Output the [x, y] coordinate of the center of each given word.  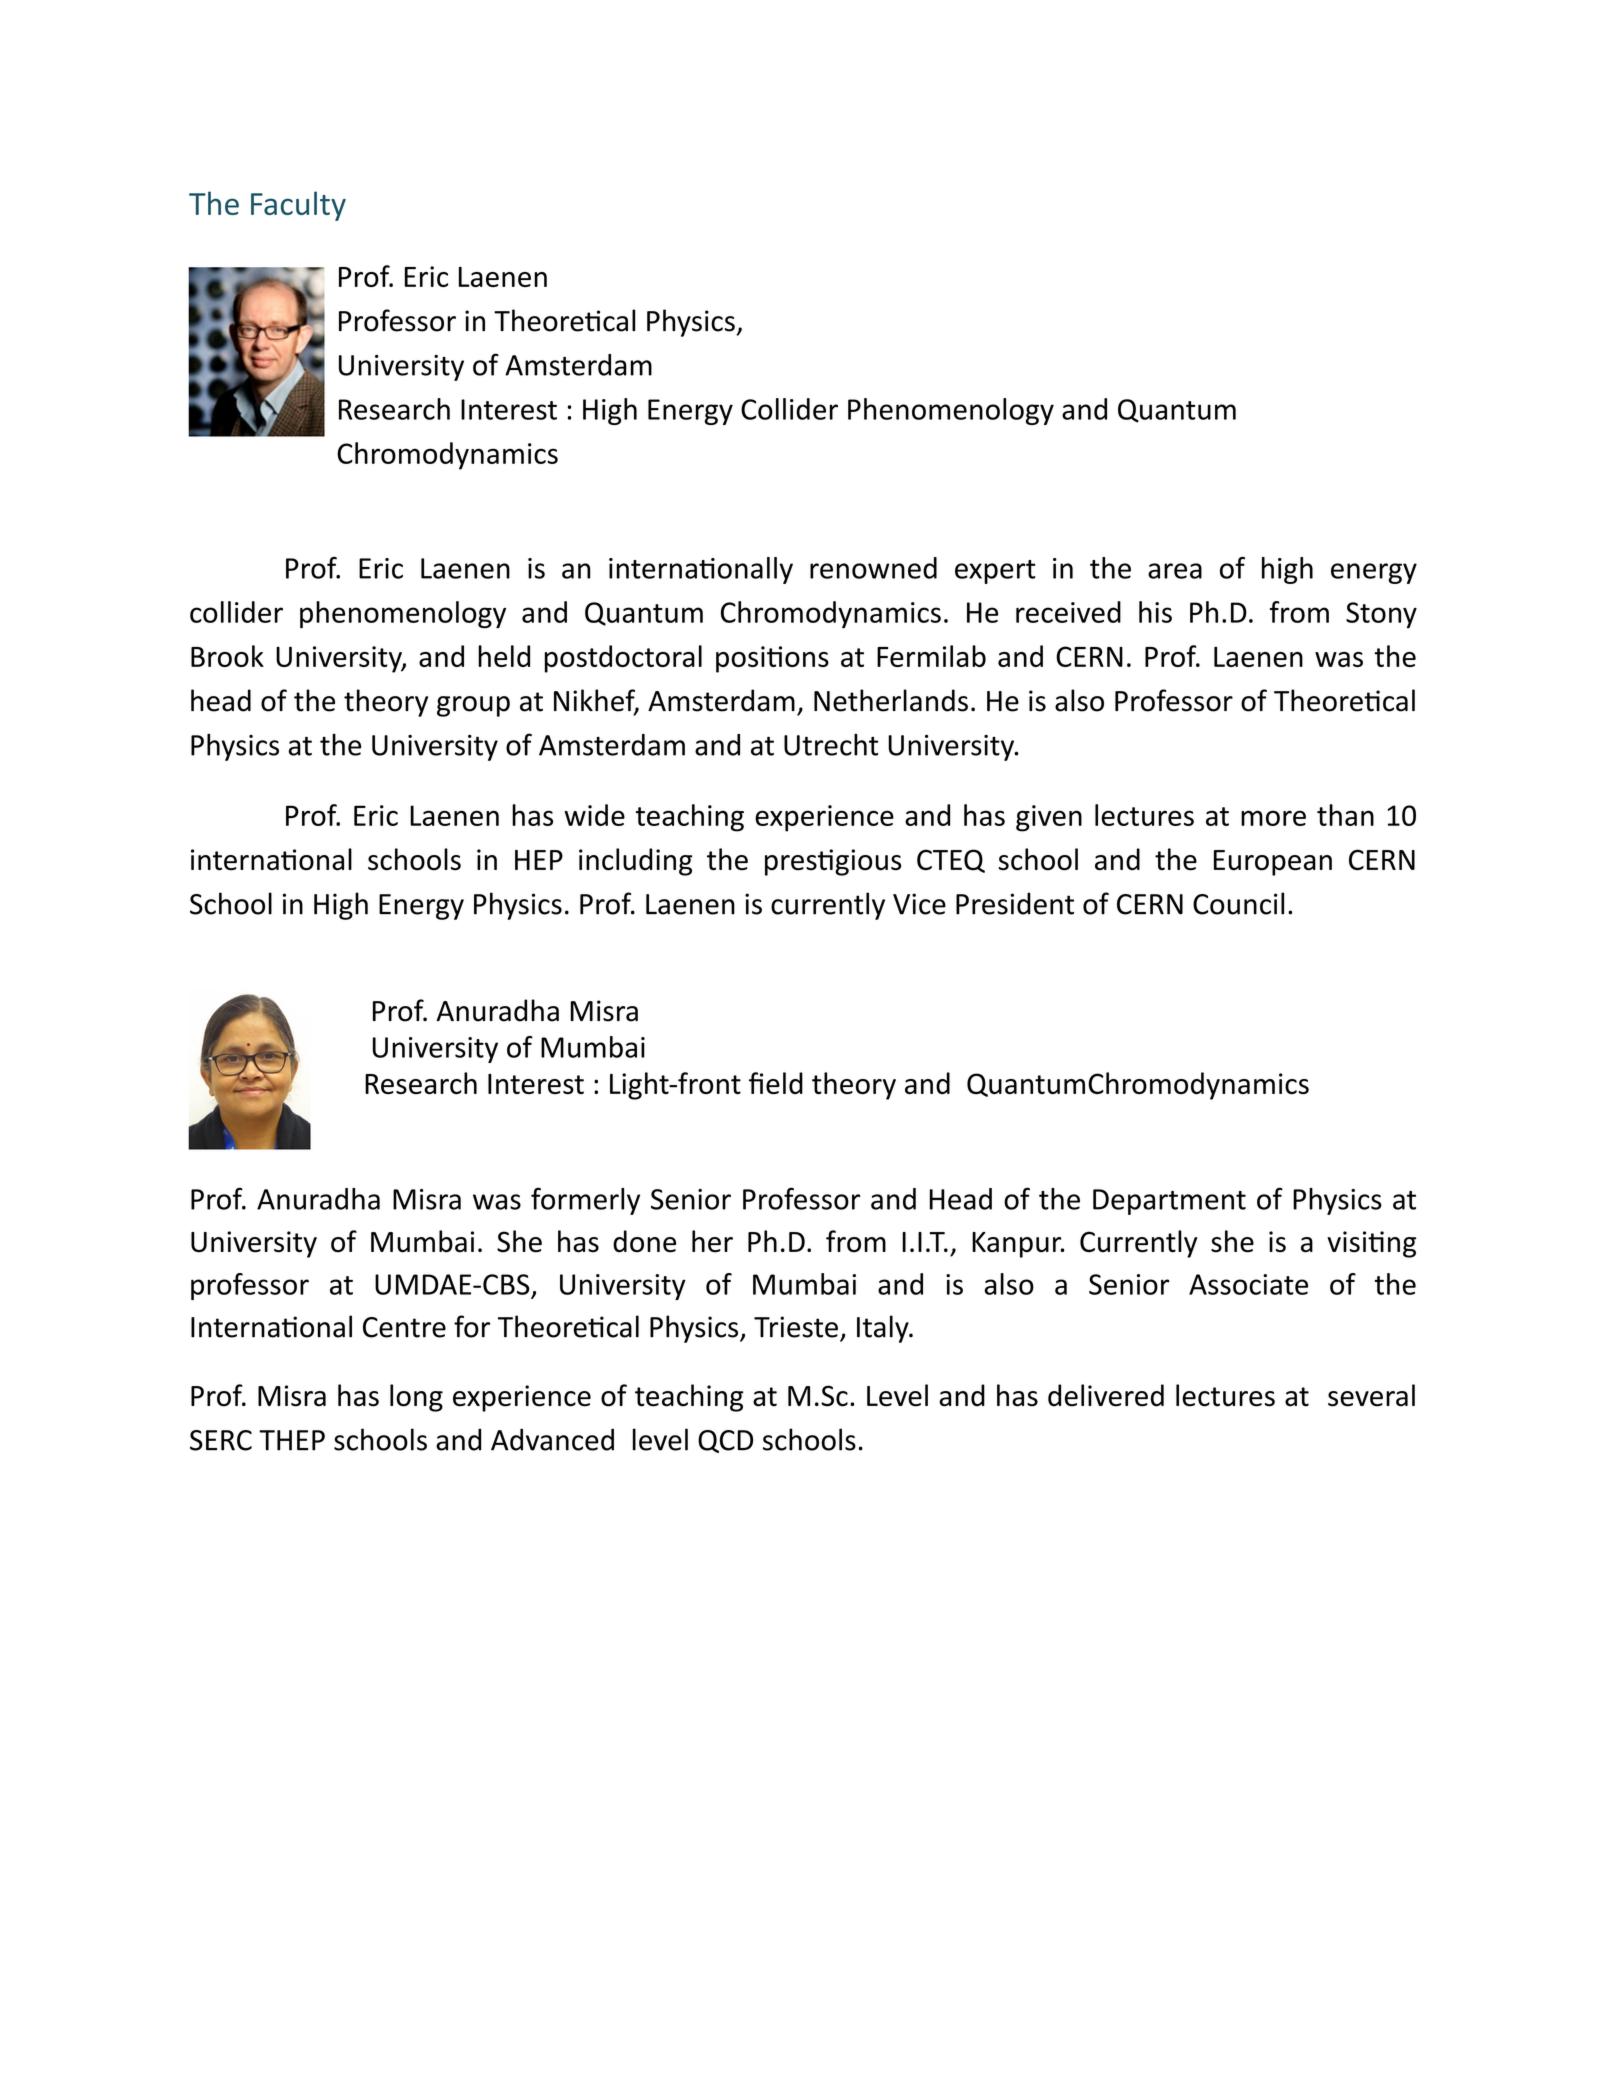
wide [594, 815]
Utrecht [831, 745]
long [416, 1398]
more [1273, 818]
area [1175, 571]
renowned [873, 568]
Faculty [298, 206]
